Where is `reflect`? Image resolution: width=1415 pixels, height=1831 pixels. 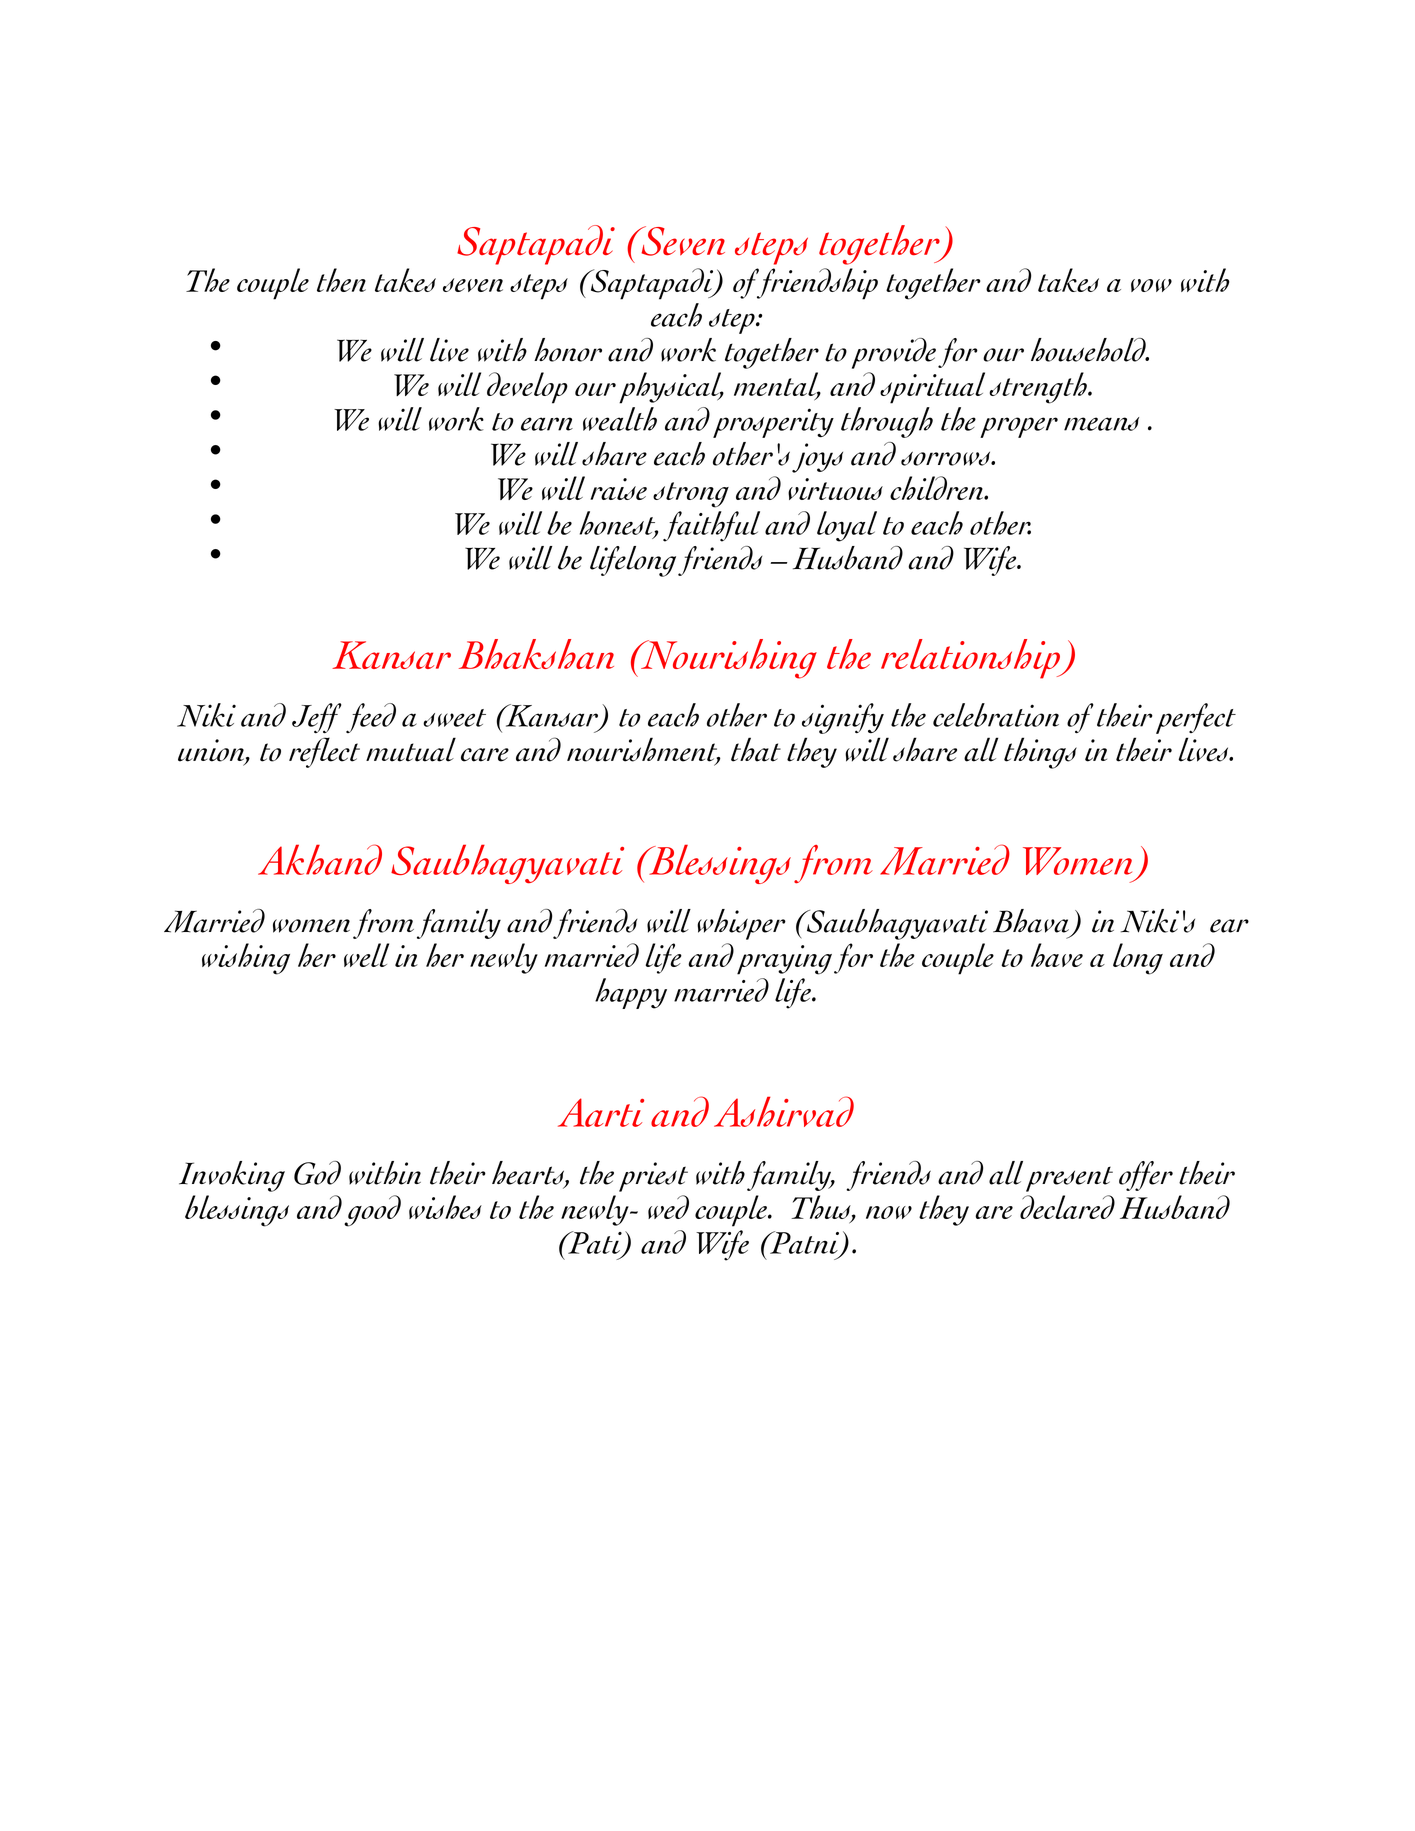
reflect is located at coordinates (324, 752).
